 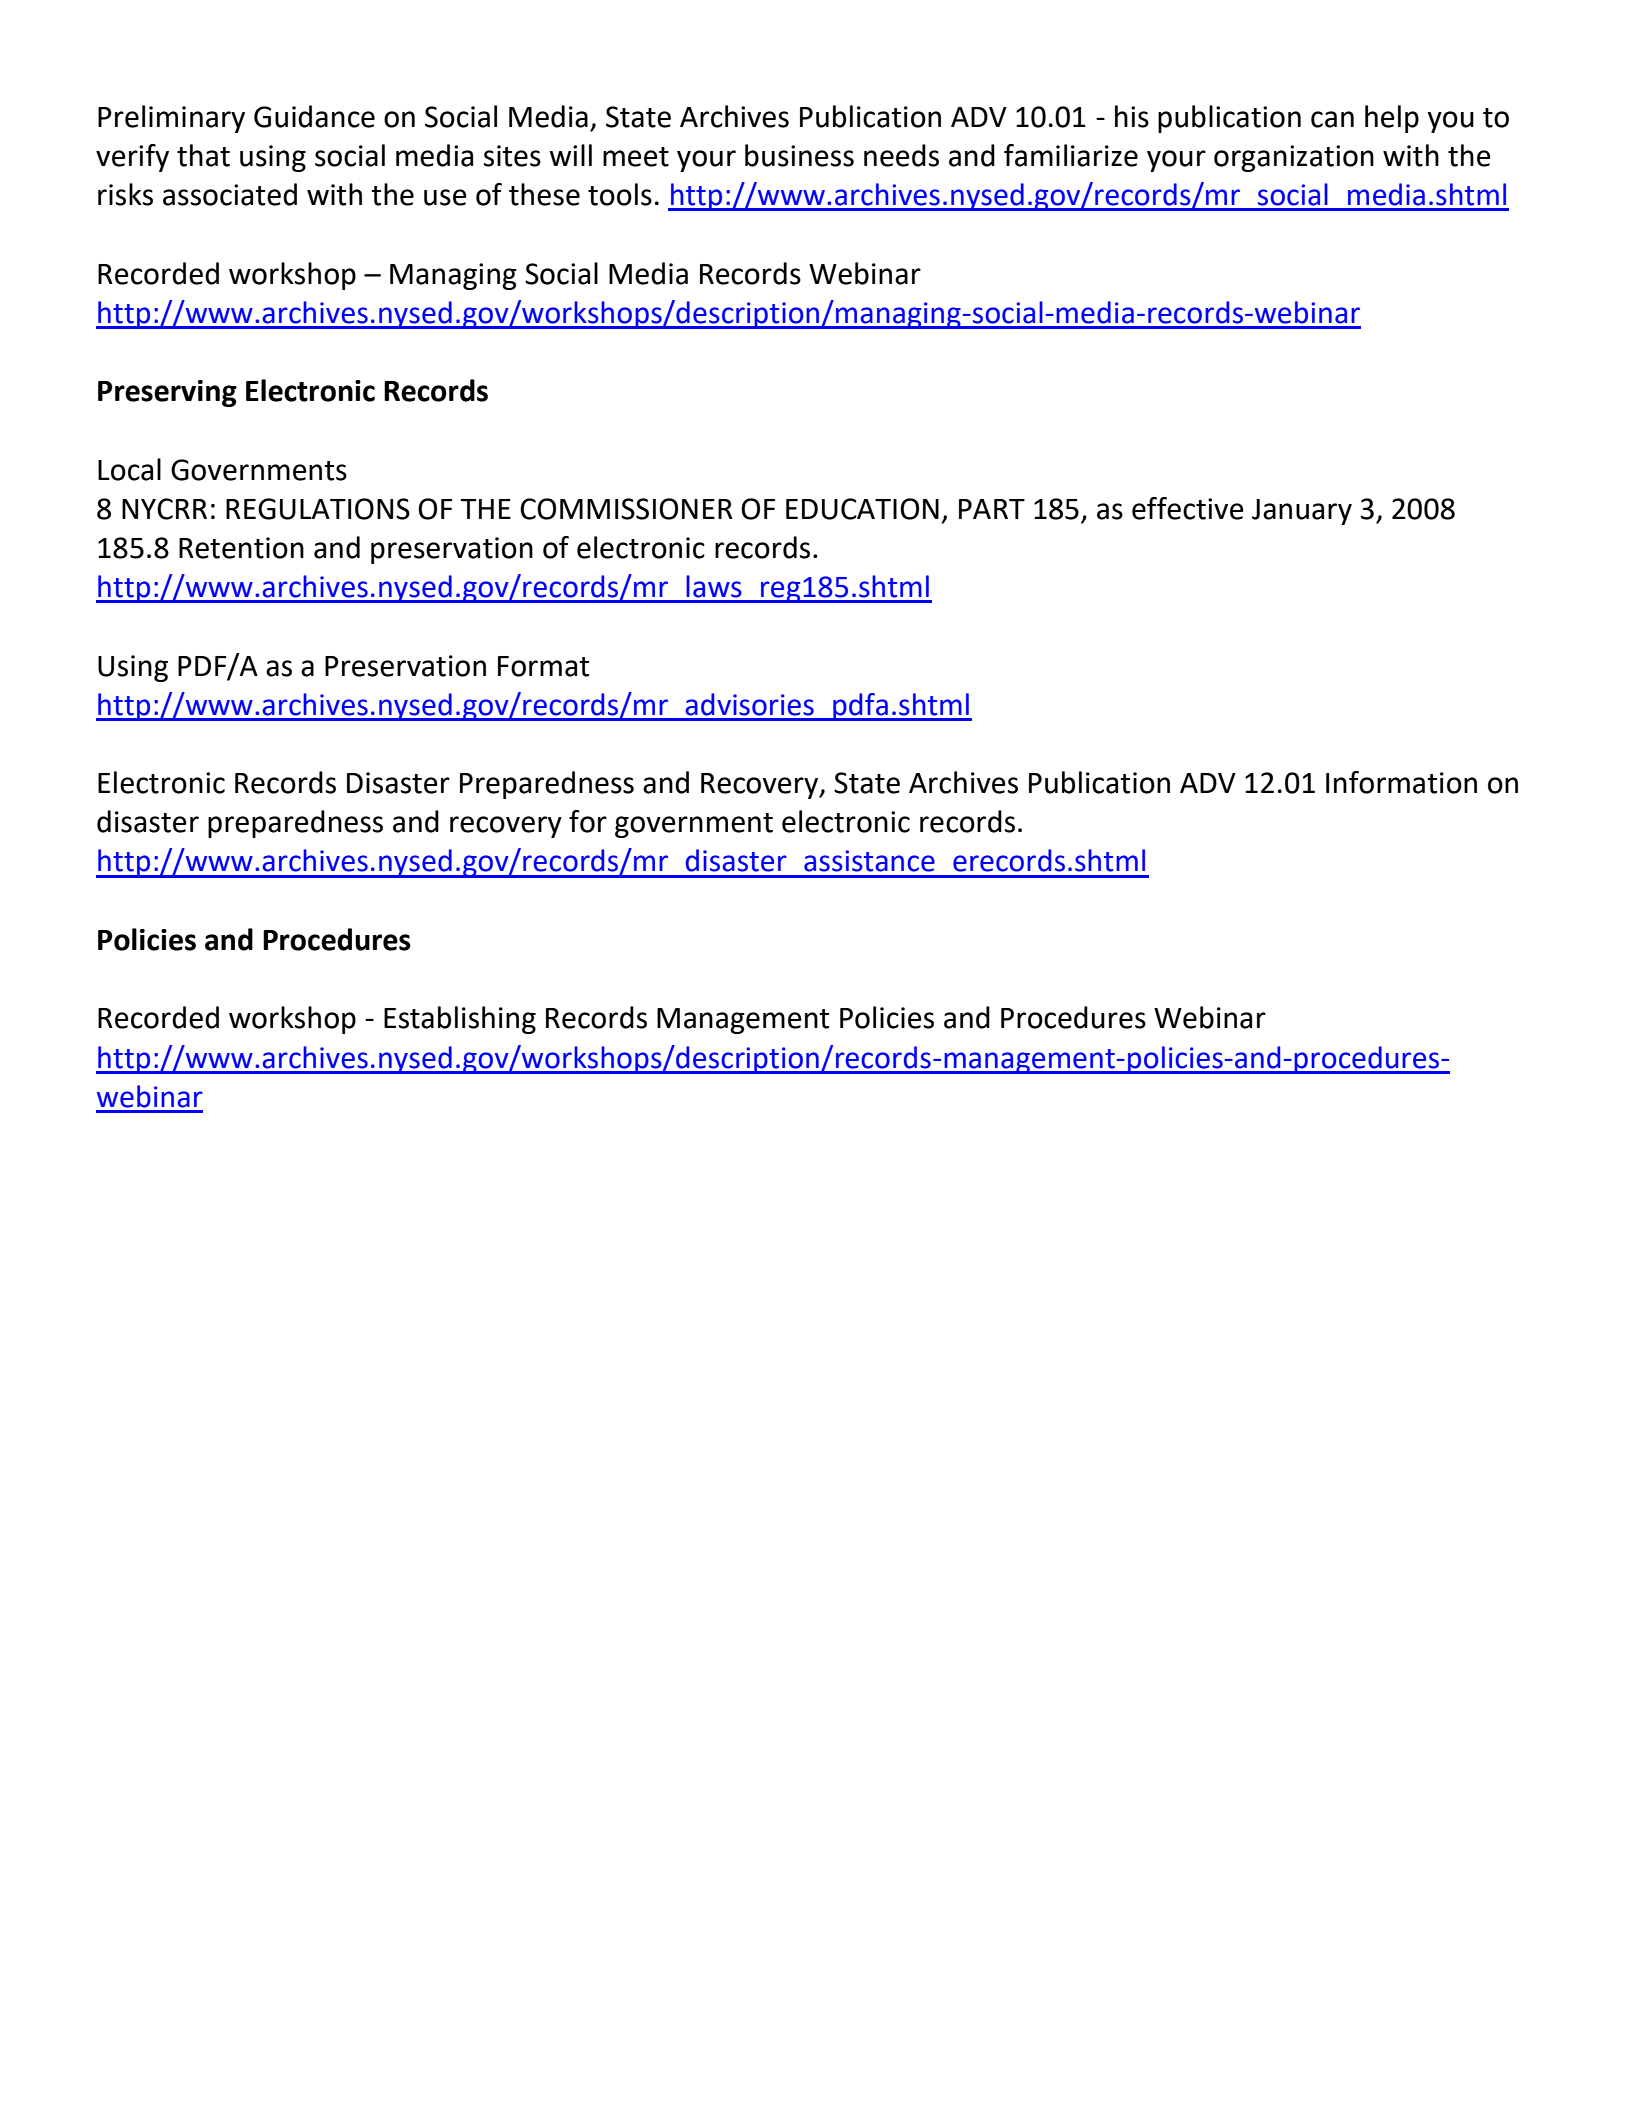 What do you see at coordinates (862, 509) in the screenshot?
I see `EDUCATION` at bounding box center [862, 509].
